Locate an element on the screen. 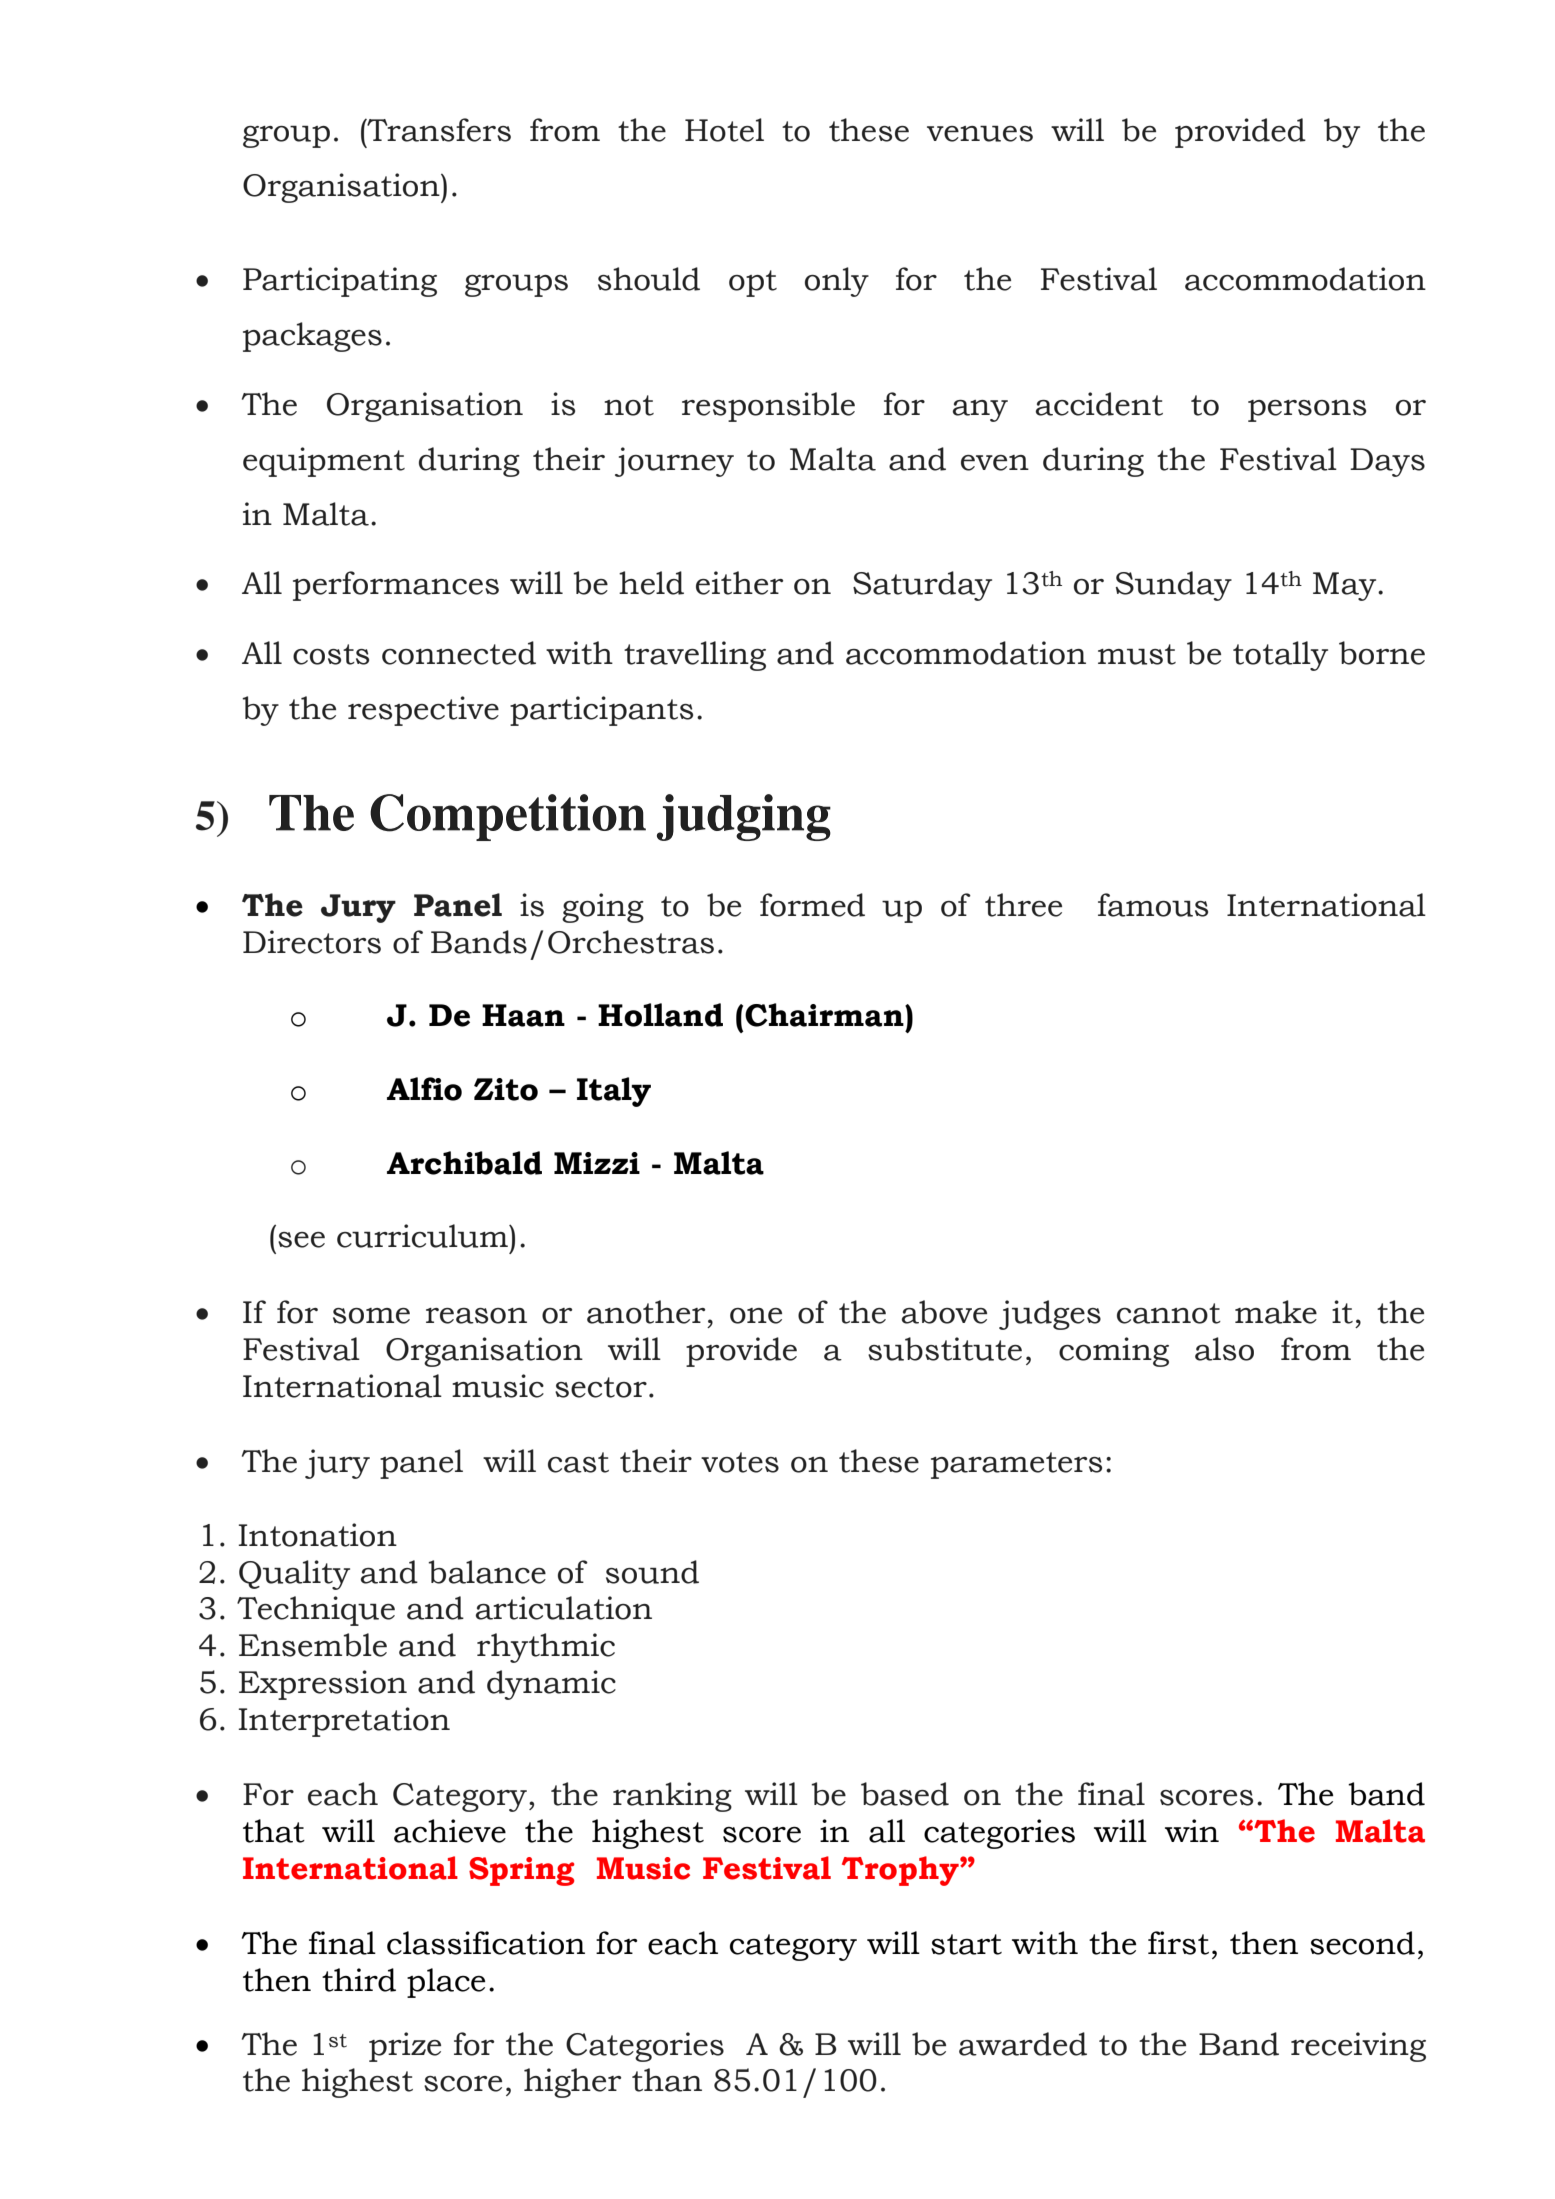 This screenshot has width=1555, height=2199. Chairman is located at coordinates (825, 1015).
